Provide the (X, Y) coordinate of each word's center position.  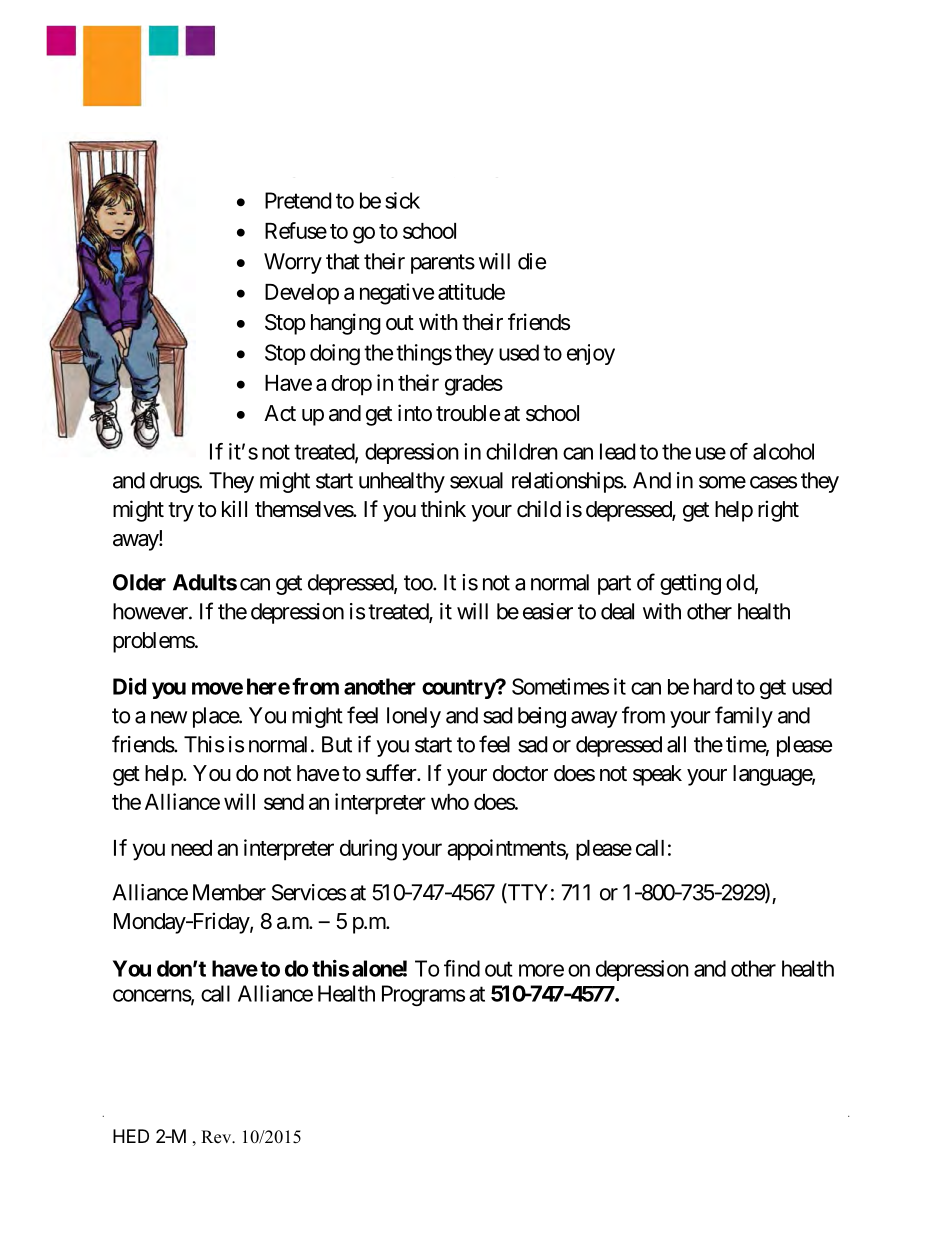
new (169, 717)
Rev (217, 1137)
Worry (293, 263)
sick (402, 200)
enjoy (591, 354)
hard (713, 686)
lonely (414, 717)
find (462, 968)
